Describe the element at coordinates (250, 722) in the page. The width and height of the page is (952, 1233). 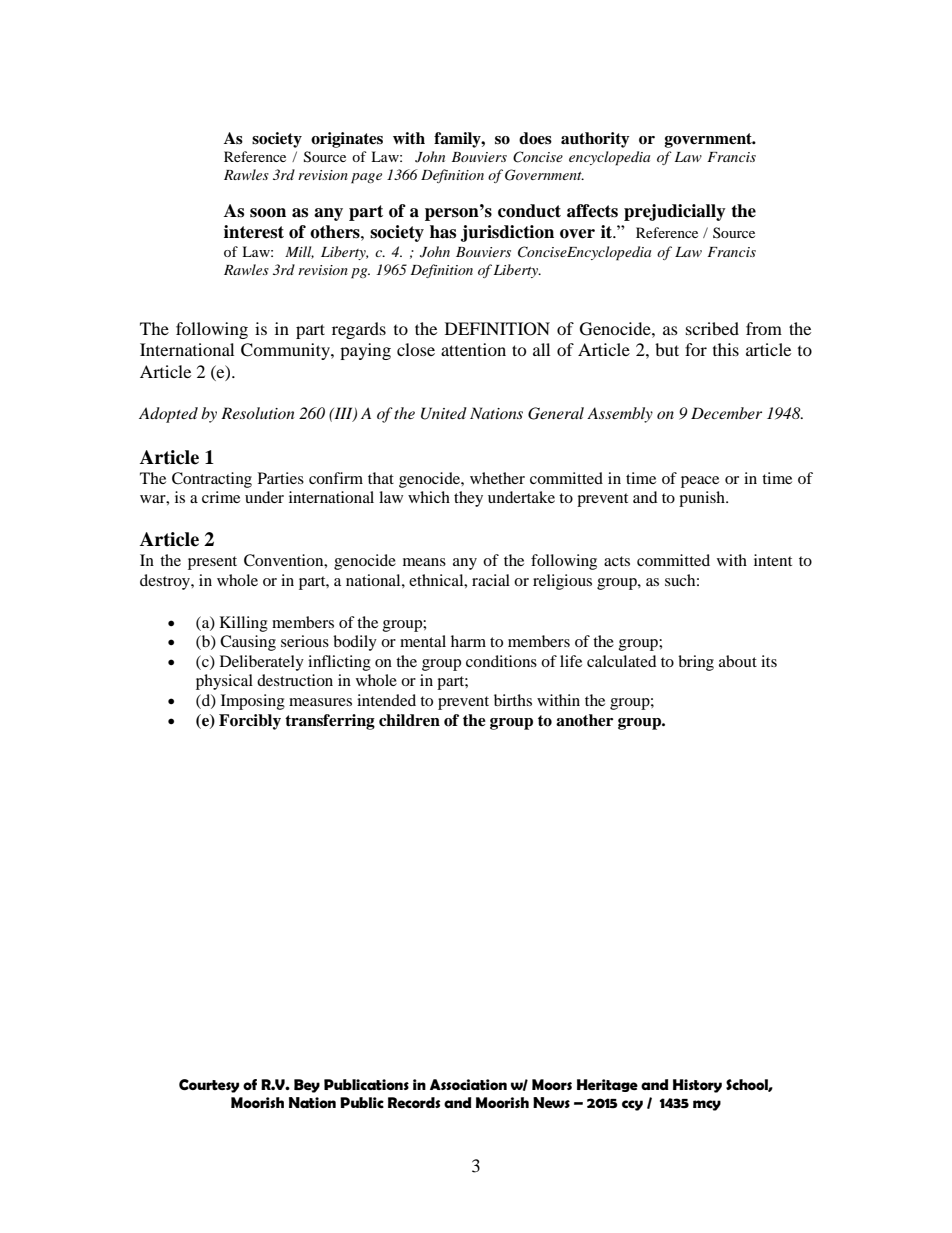
I see `Forcibly` at that location.
